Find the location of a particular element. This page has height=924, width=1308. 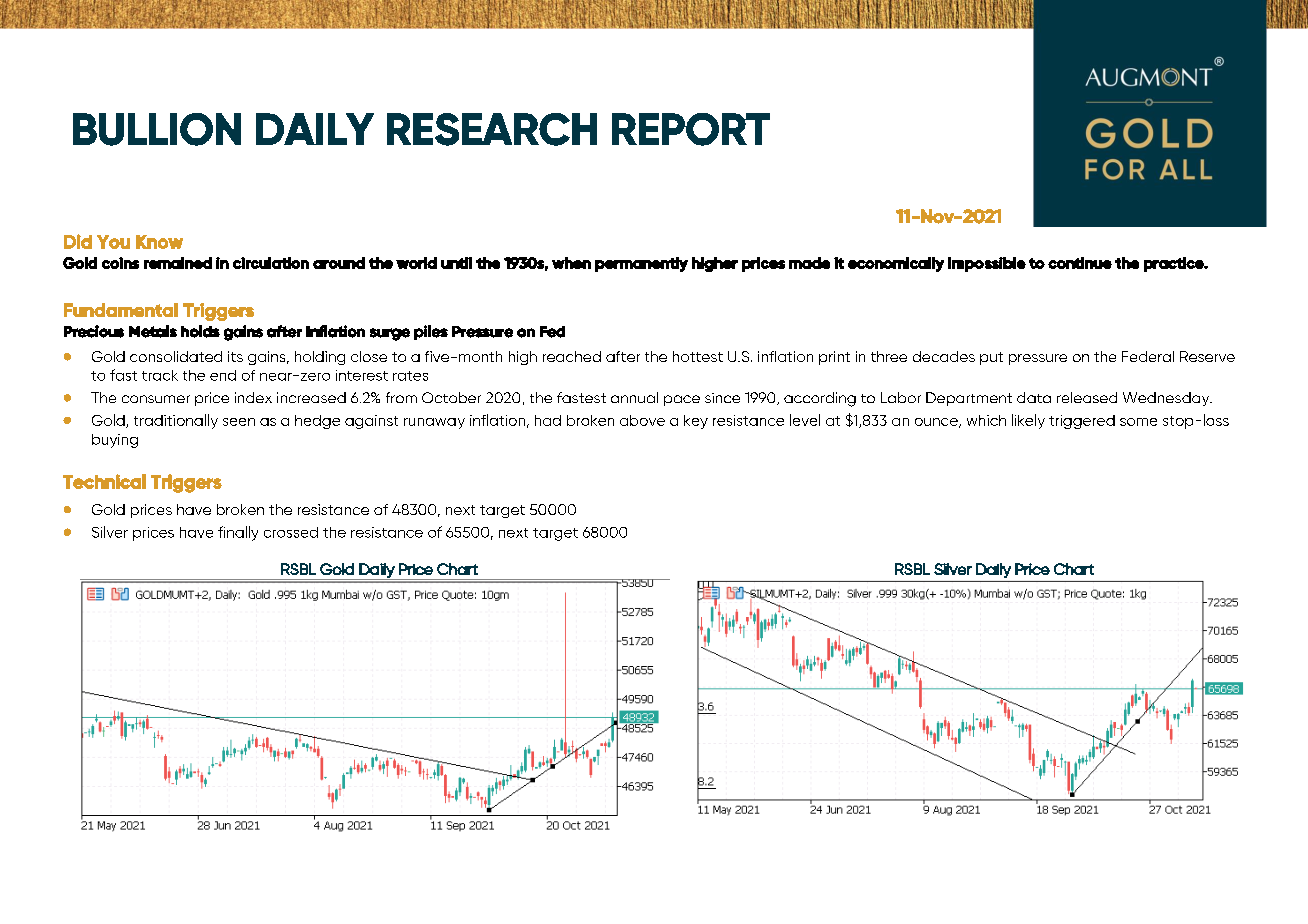

crossed is located at coordinates (291, 532).
